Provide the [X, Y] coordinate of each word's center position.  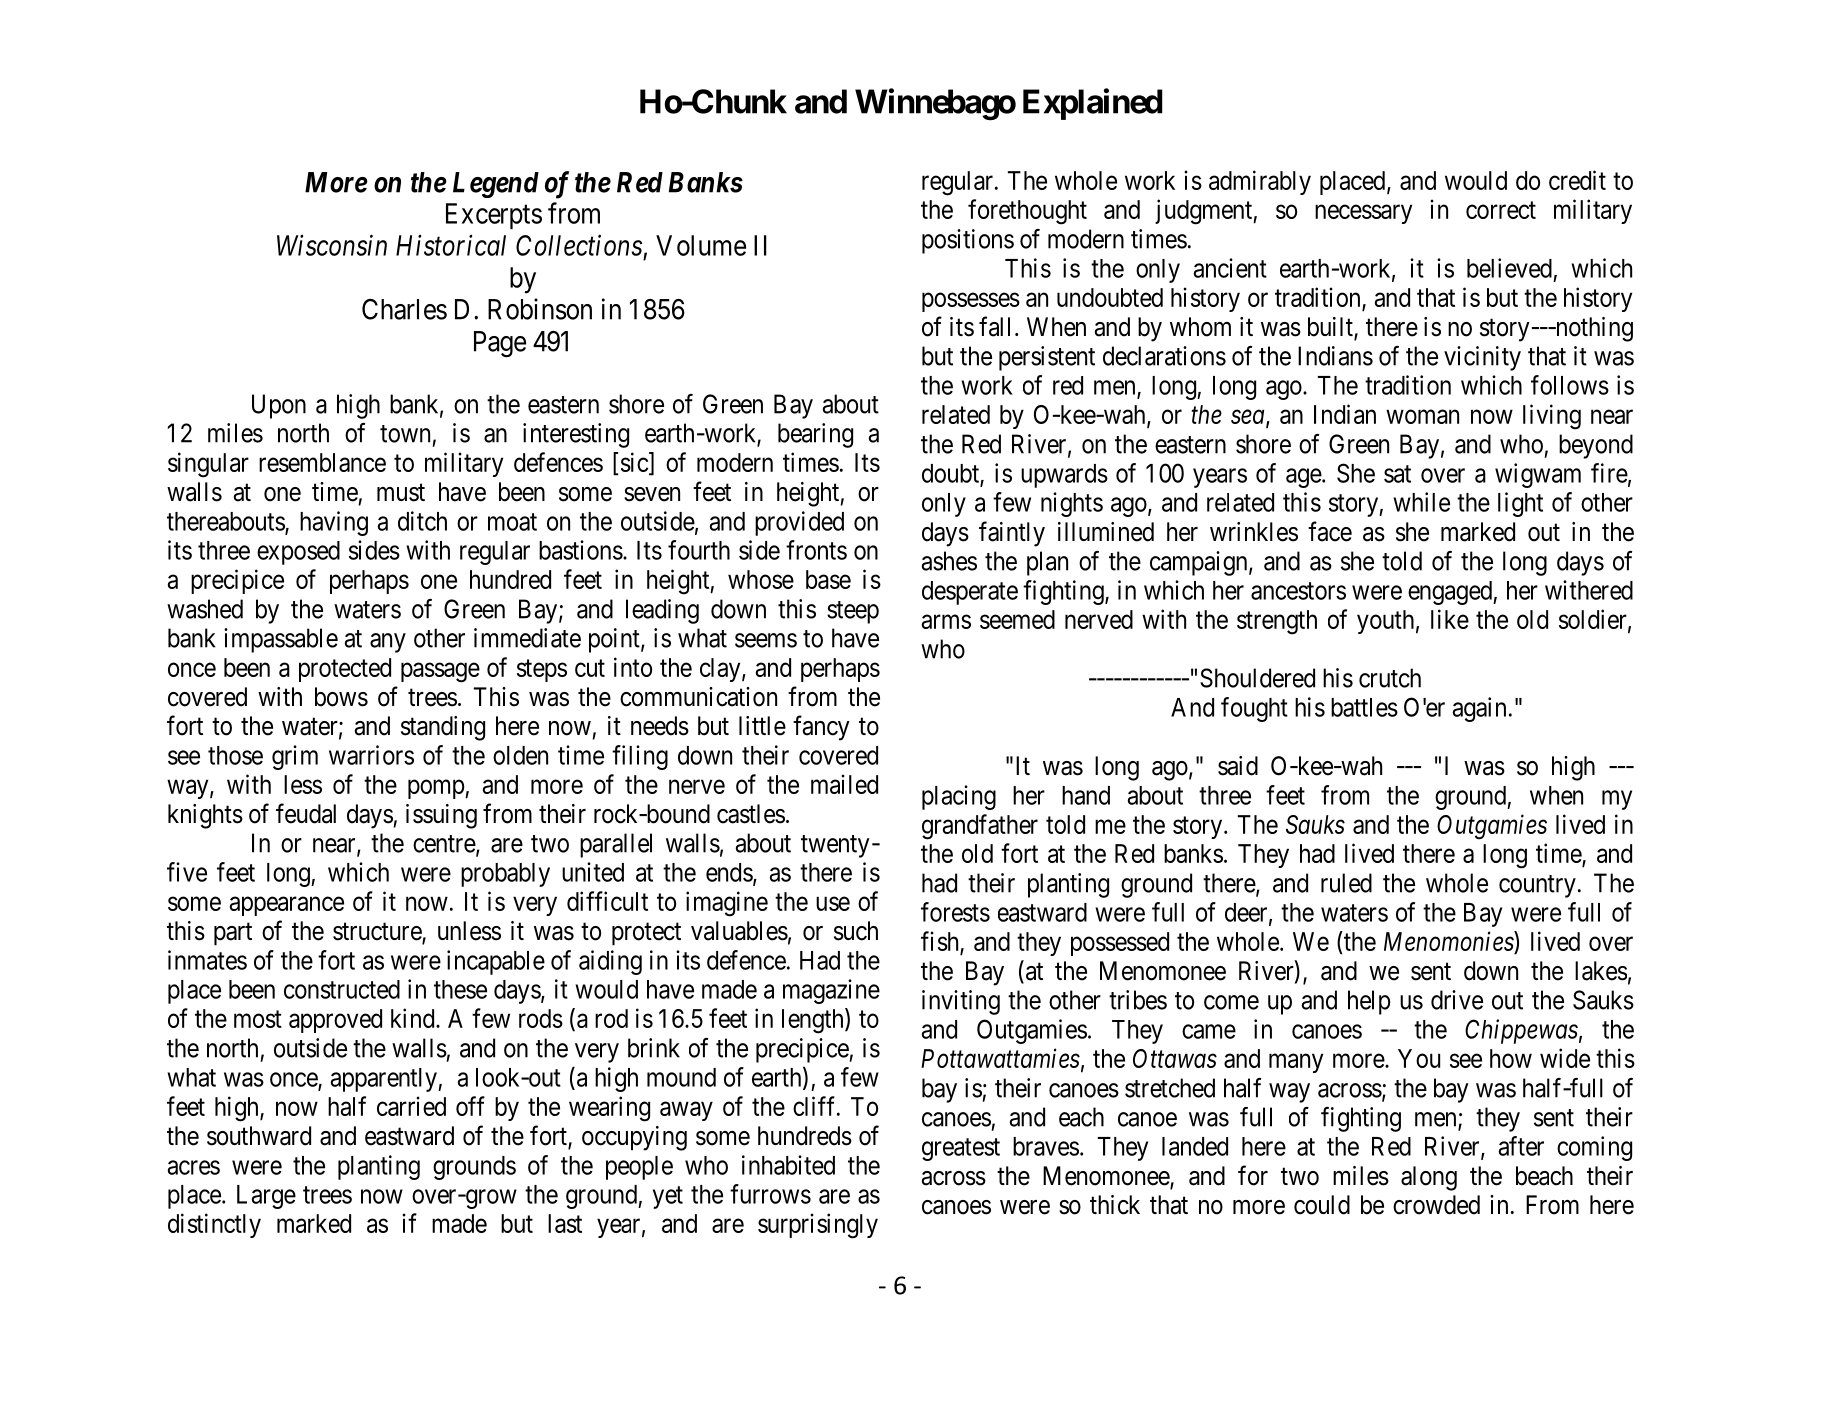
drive [1457, 1000]
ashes [949, 561]
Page [500, 344]
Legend [496, 185]
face [1330, 531]
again [1479, 709]
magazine [831, 991]
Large [266, 1197]
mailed [844, 784]
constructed [342, 989]
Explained [1093, 104]
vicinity [1482, 358]
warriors [371, 755]
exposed [298, 553]
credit [1577, 180]
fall [994, 326]
